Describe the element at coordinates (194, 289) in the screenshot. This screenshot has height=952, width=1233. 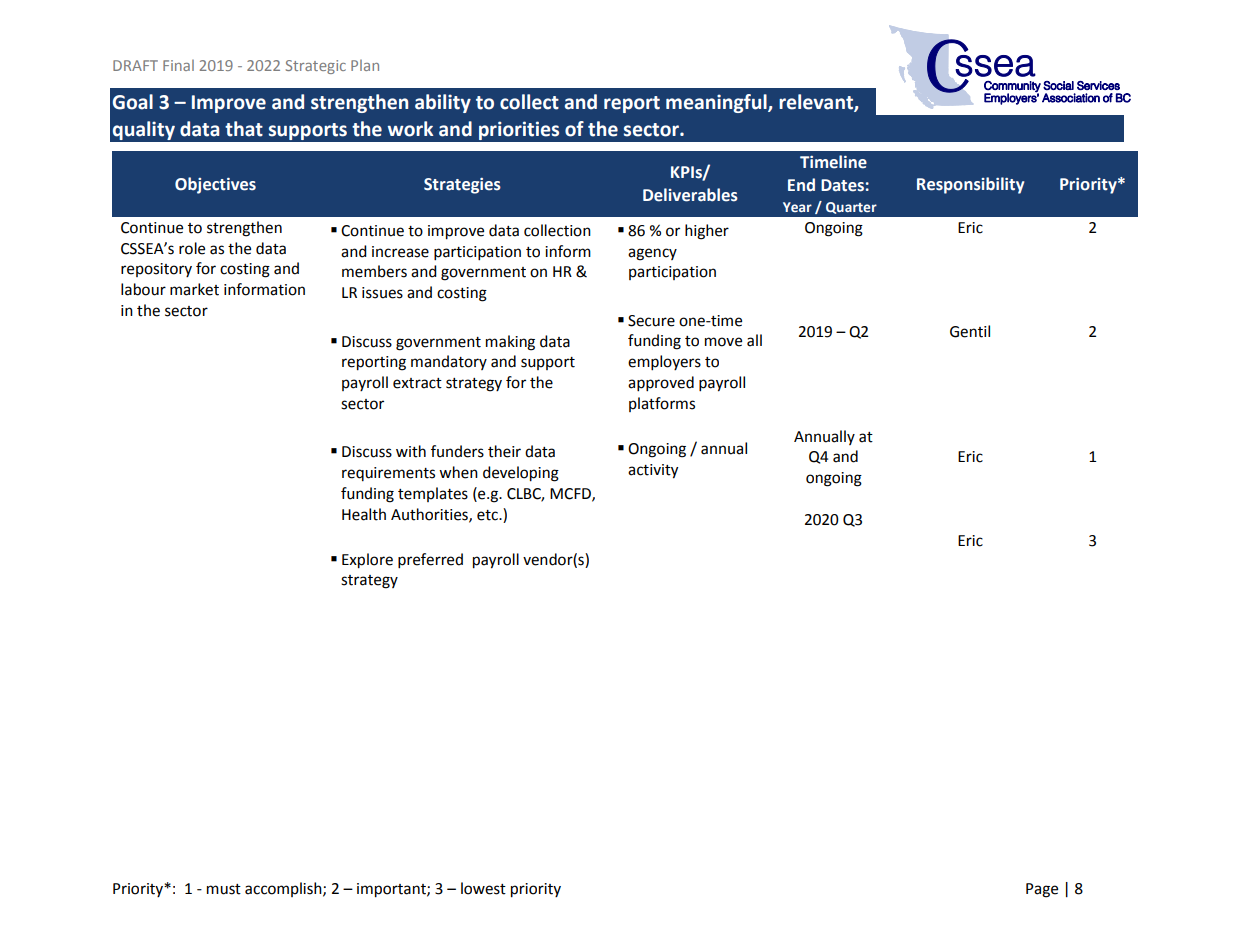
I see `market` at that location.
